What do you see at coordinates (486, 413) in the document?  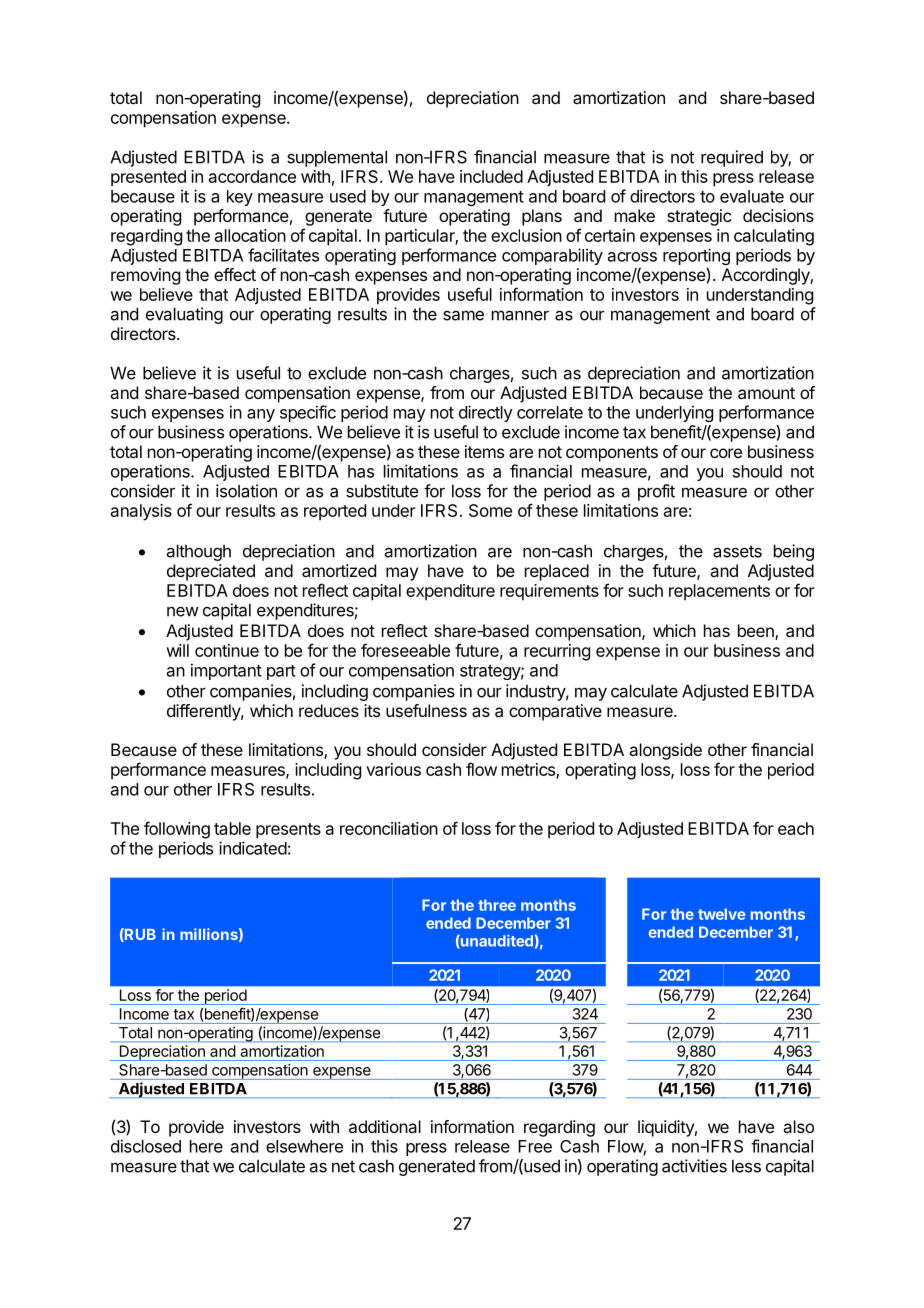 I see `directly` at bounding box center [486, 413].
